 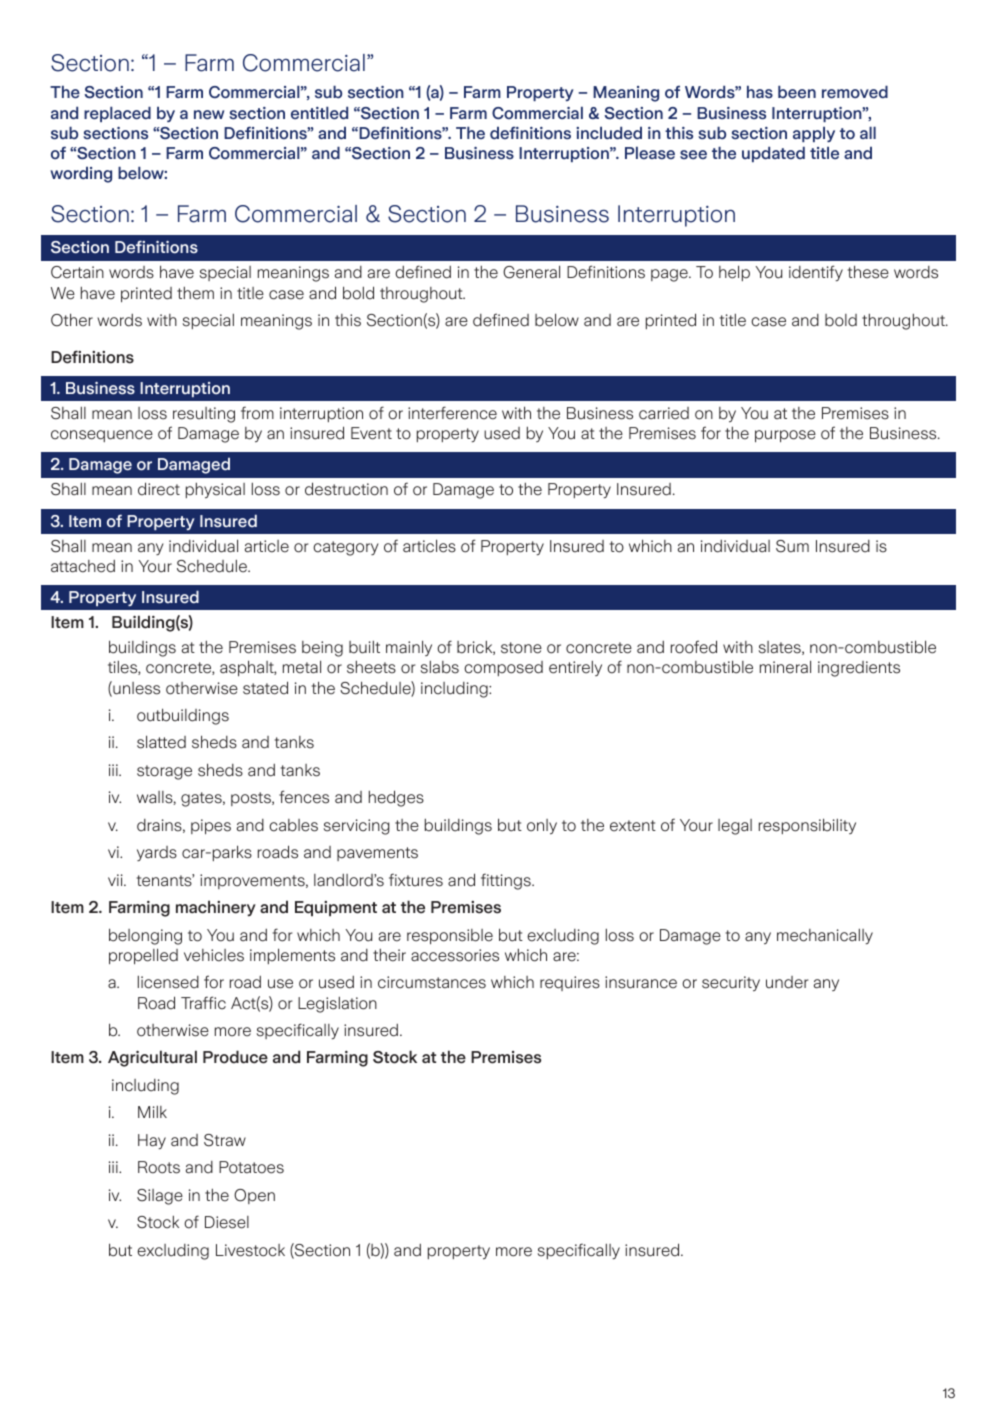 What do you see at coordinates (785, 667) in the screenshot?
I see `mineral` at bounding box center [785, 667].
